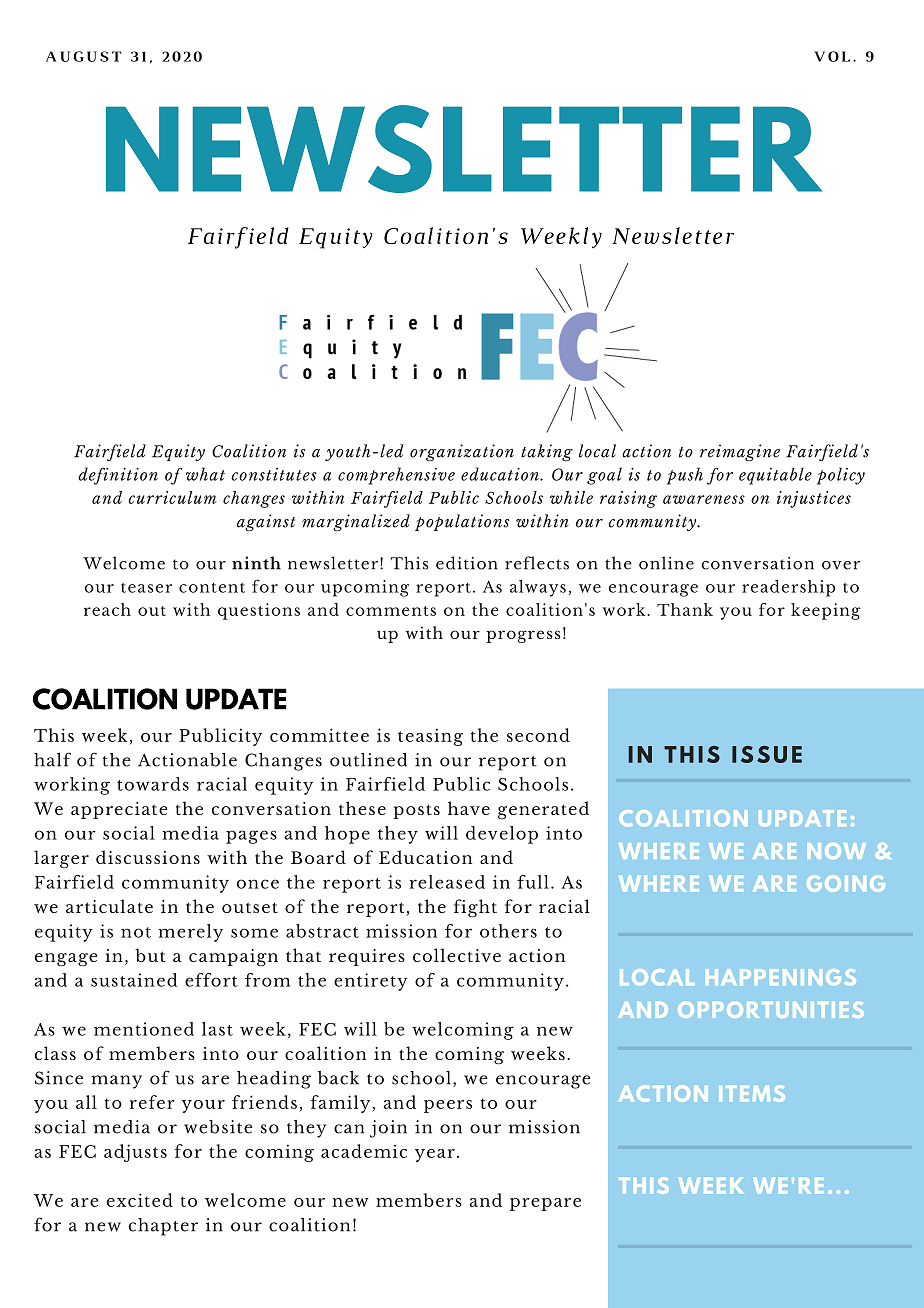 The width and height of the image is (924, 1308). I want to click on VOL, so click(832, 56).
